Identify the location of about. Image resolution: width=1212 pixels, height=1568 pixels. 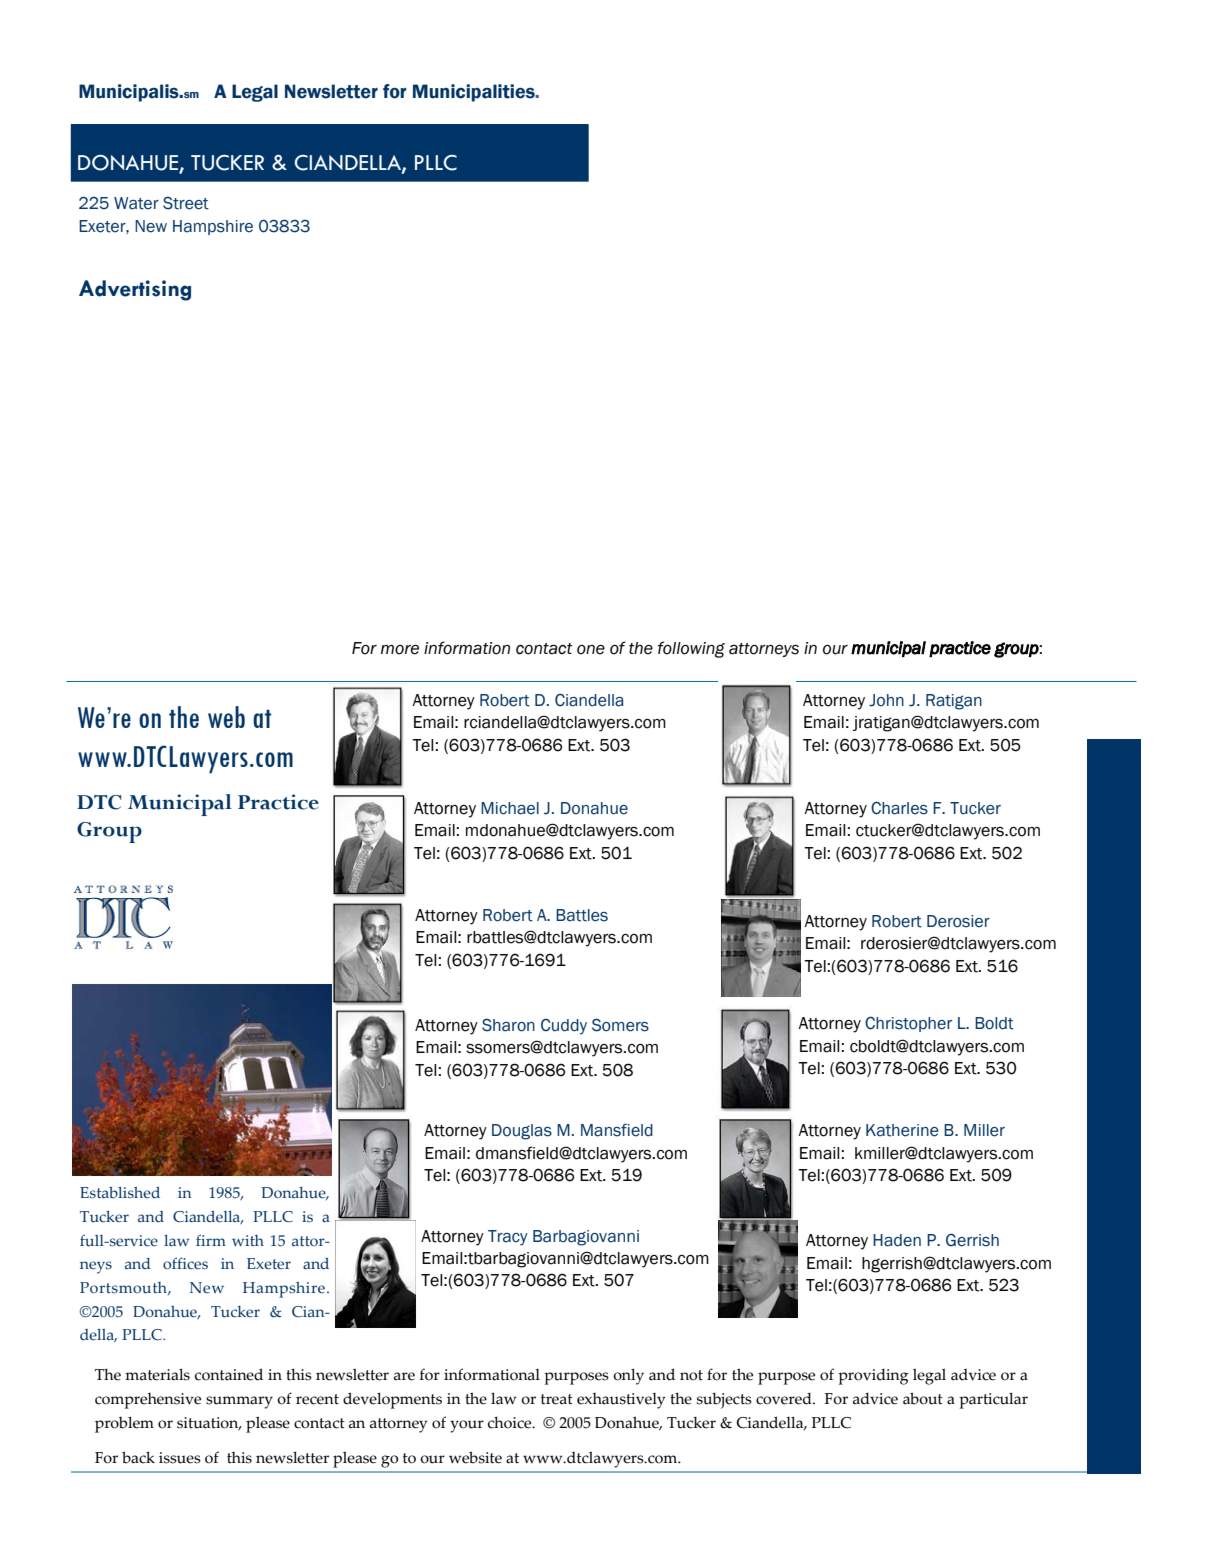
(923, 1398).
